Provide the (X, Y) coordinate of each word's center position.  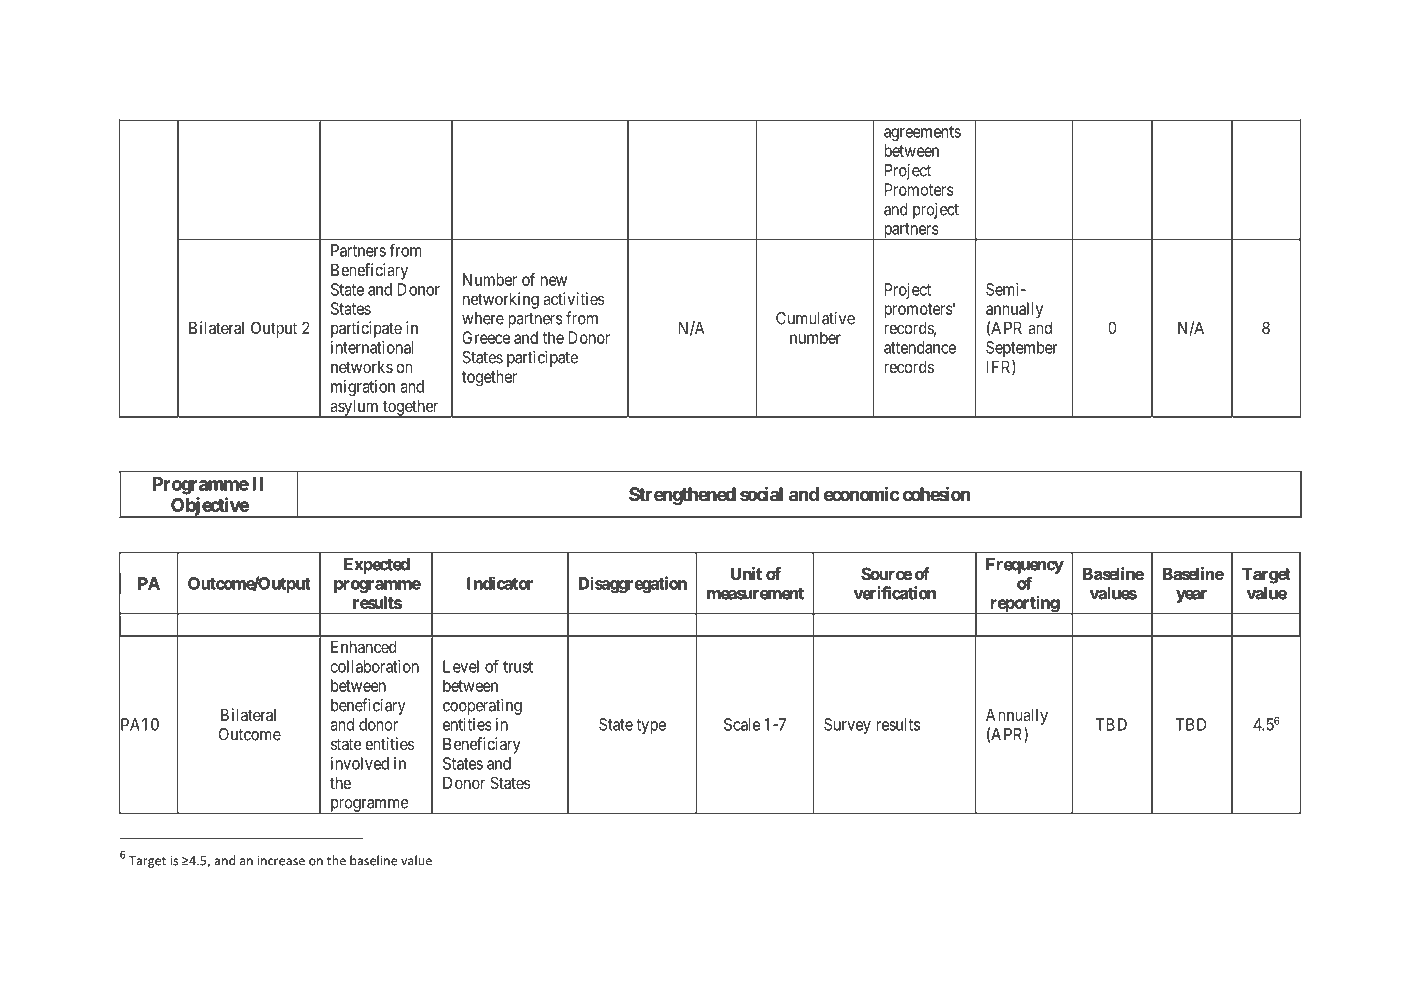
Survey (847, 726)
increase (281, 861)
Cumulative (815, 318)
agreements (922, 133)
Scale (742, 724)
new (554, 281)
